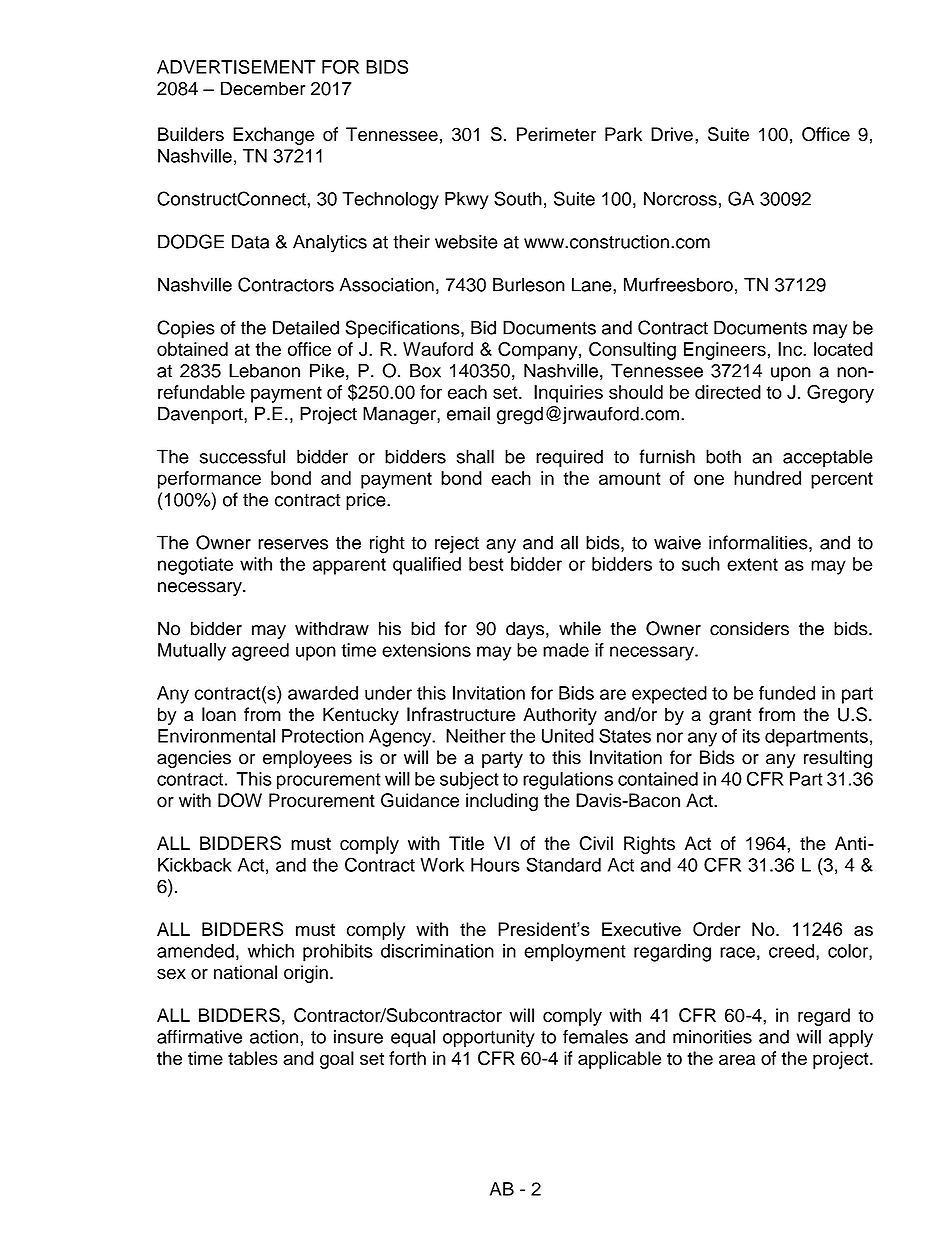  Describe the element at coordinates (556, 134) in the screenshot. I see `Perimeter` at that location.
